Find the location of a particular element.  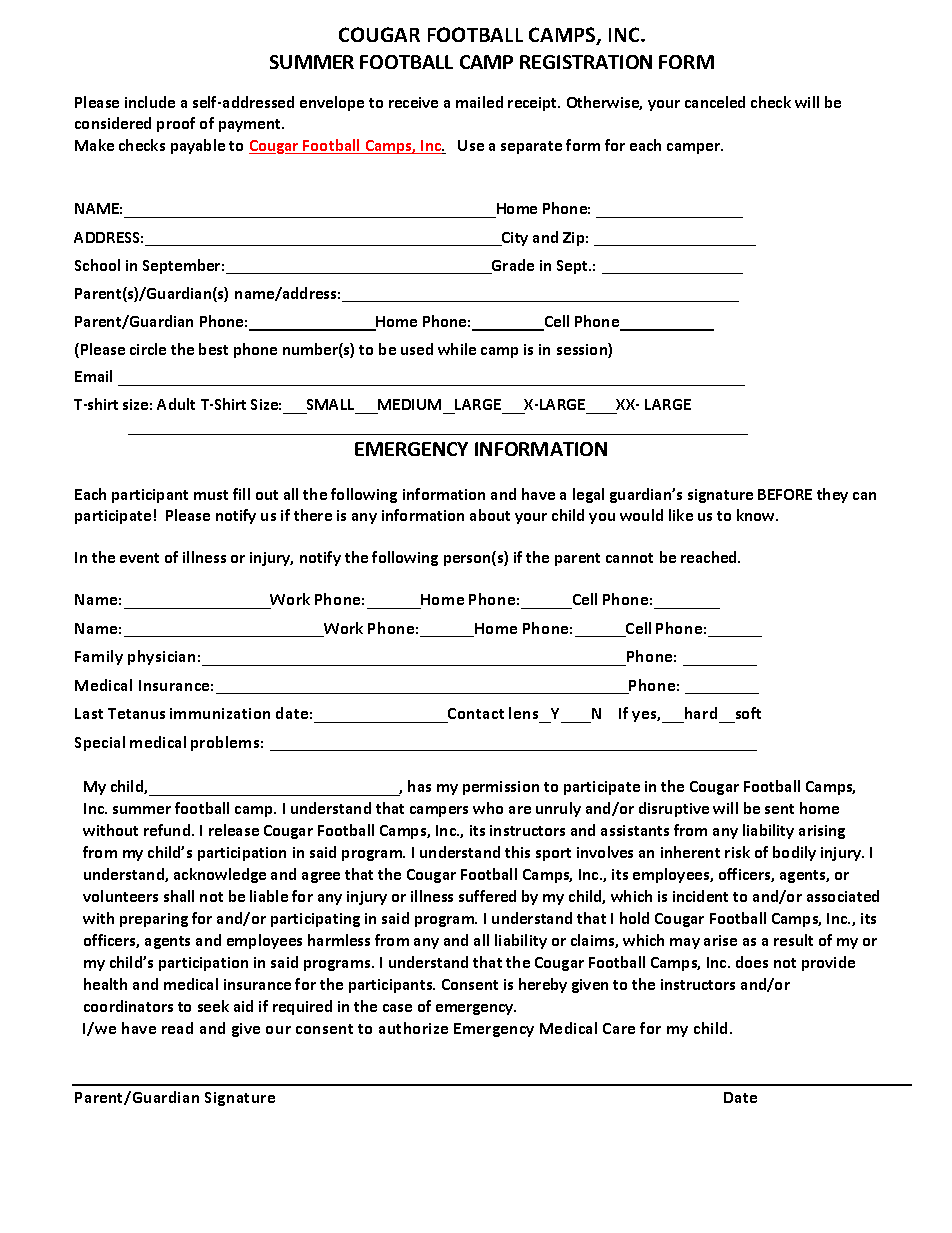

seek is located at coordinates (213, 1006).
